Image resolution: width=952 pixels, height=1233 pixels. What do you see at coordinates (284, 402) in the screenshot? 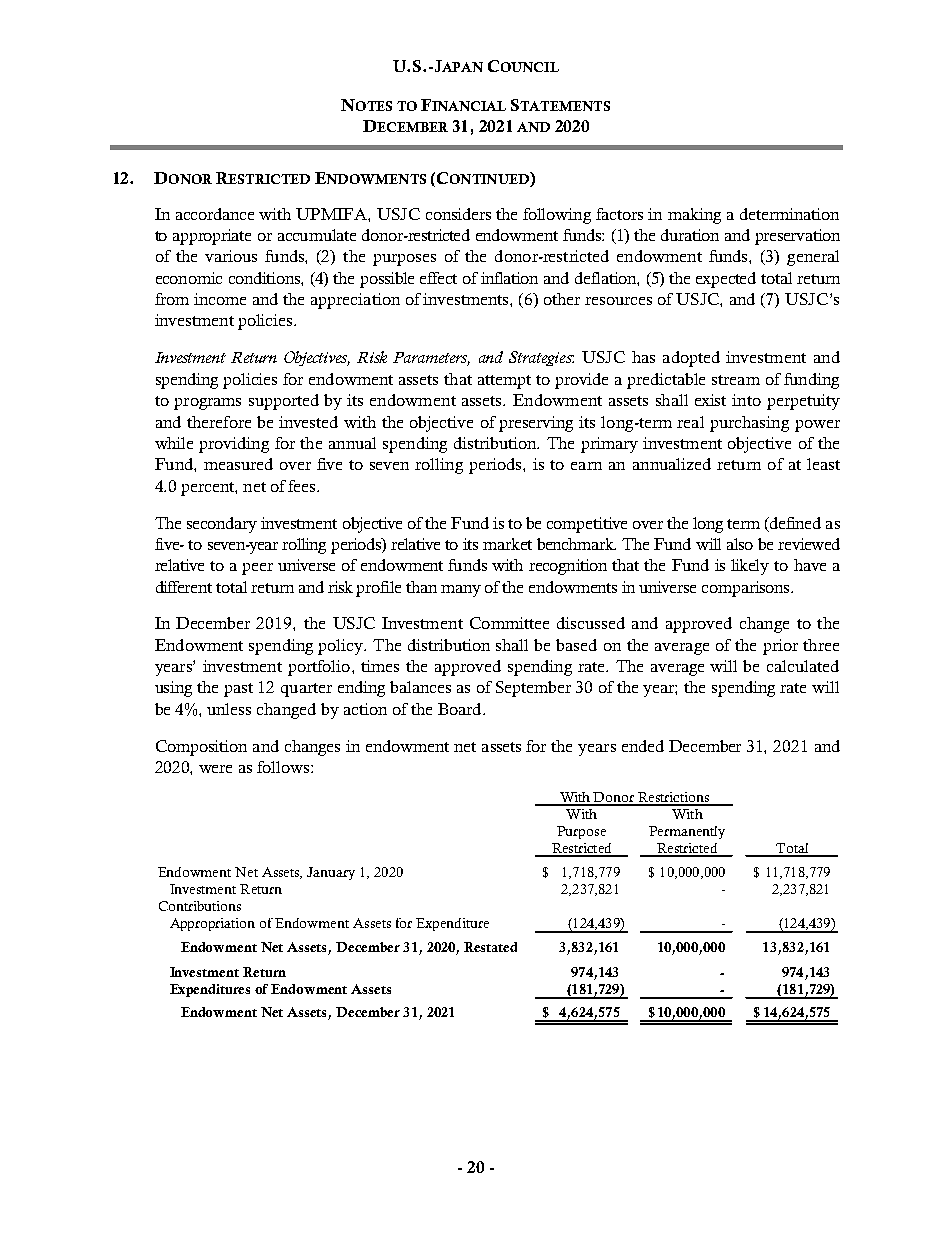
I see `supported` at bounding box center [284, 402].
